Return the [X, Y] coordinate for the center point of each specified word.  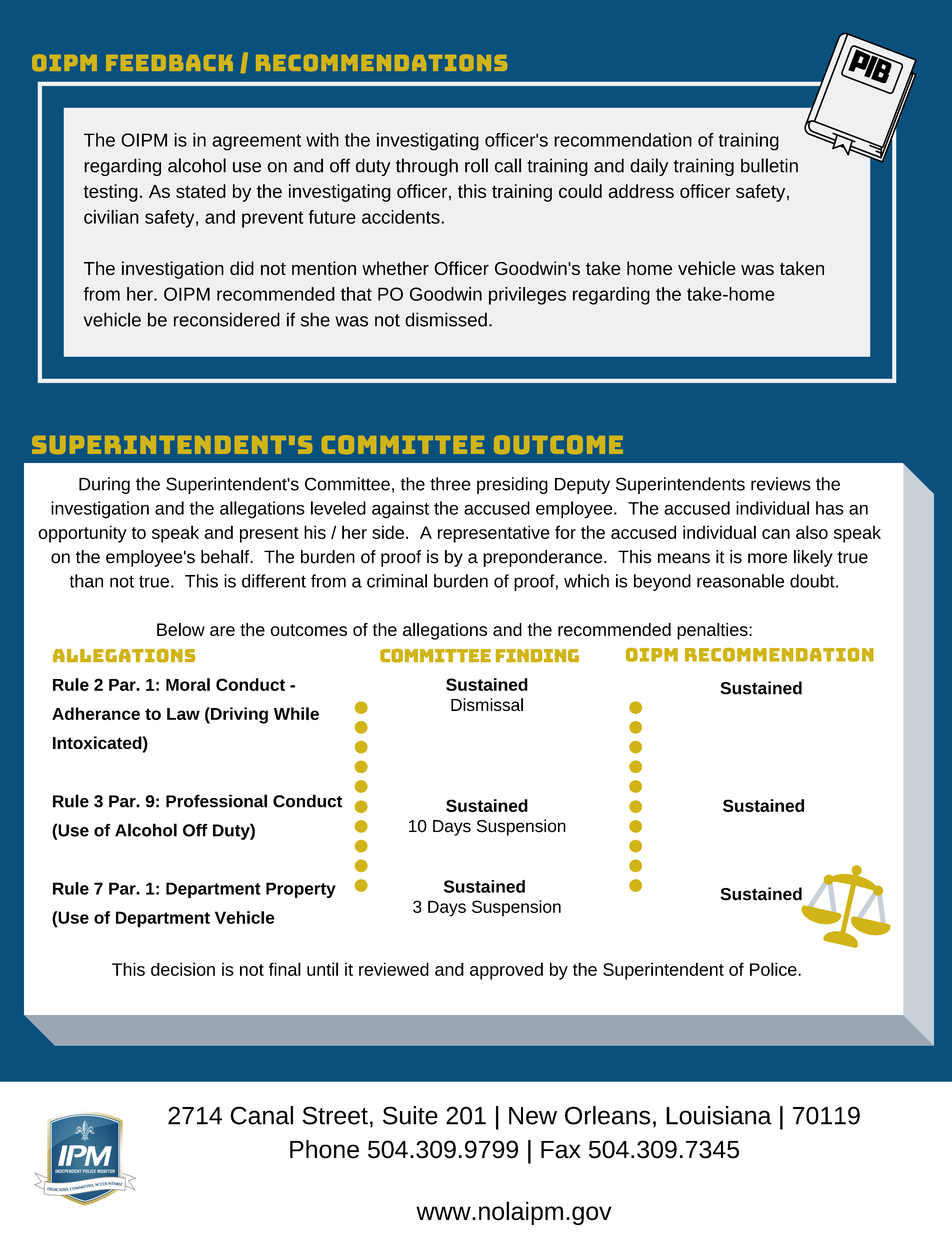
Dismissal [487, 704]
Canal [261, 1115]
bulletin [769, 165]
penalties [713, 631]
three [450, 484]
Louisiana [719, 1115]
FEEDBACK [169, 63]
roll [476, 165]
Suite [410, 1115]
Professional [216, 801]
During [104, 485]
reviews [781, 484]
